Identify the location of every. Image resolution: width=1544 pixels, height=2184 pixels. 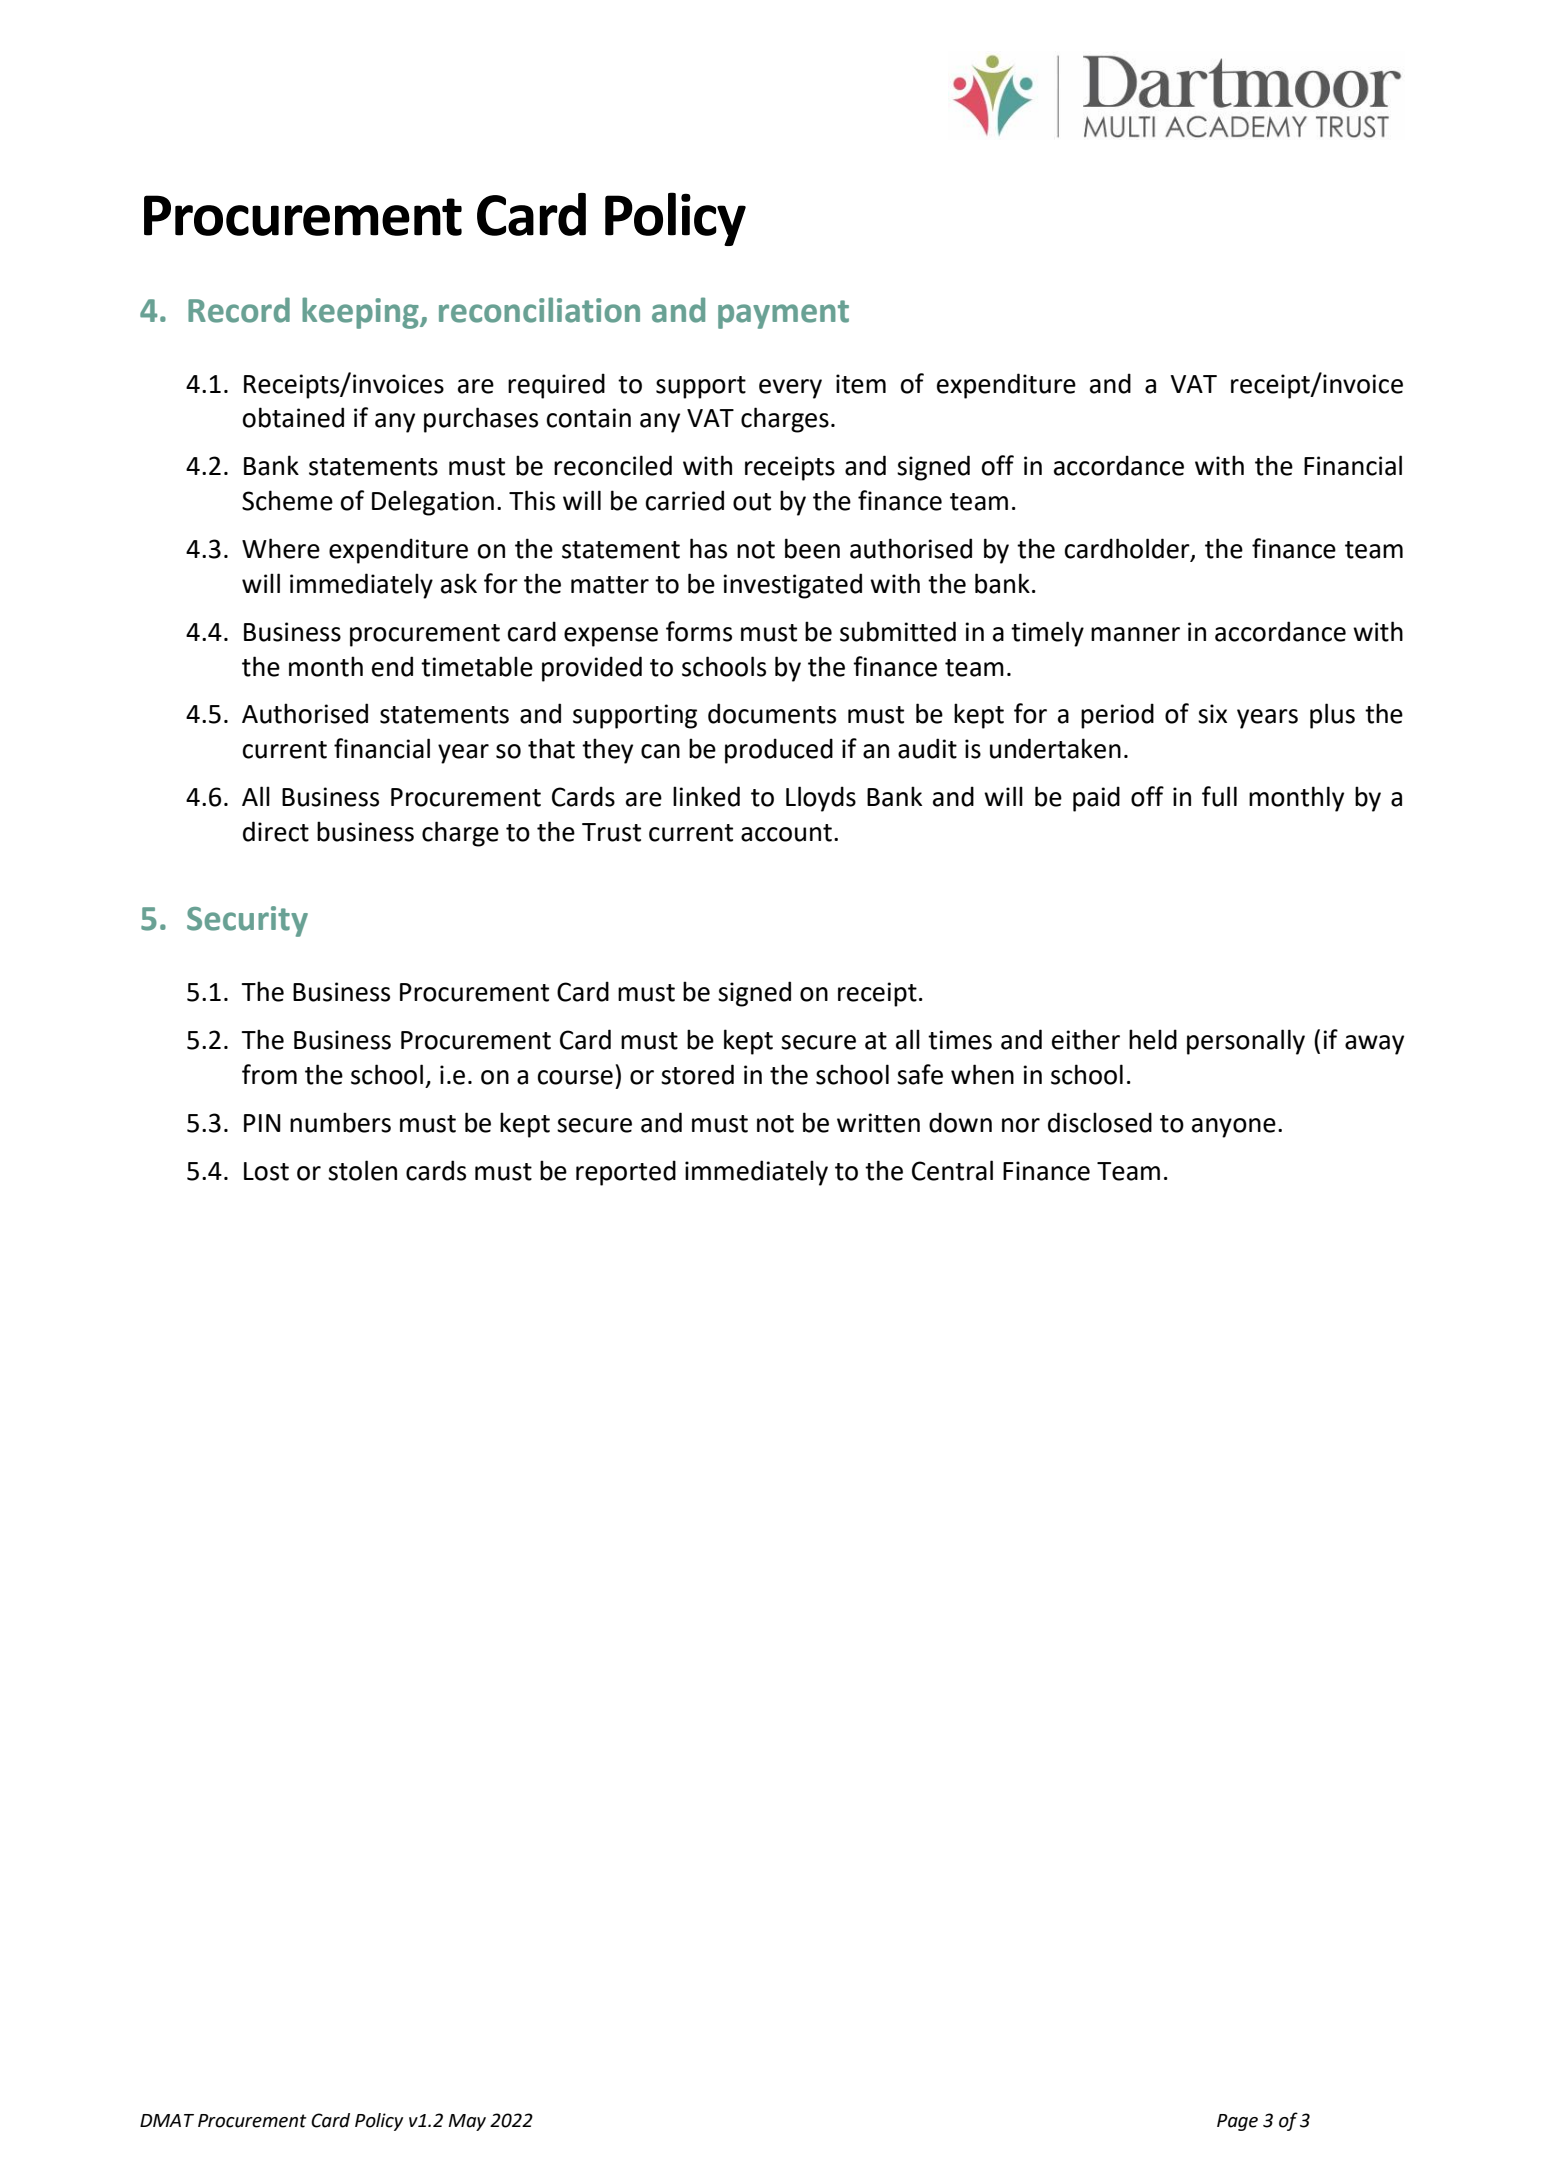
(790, 389).
